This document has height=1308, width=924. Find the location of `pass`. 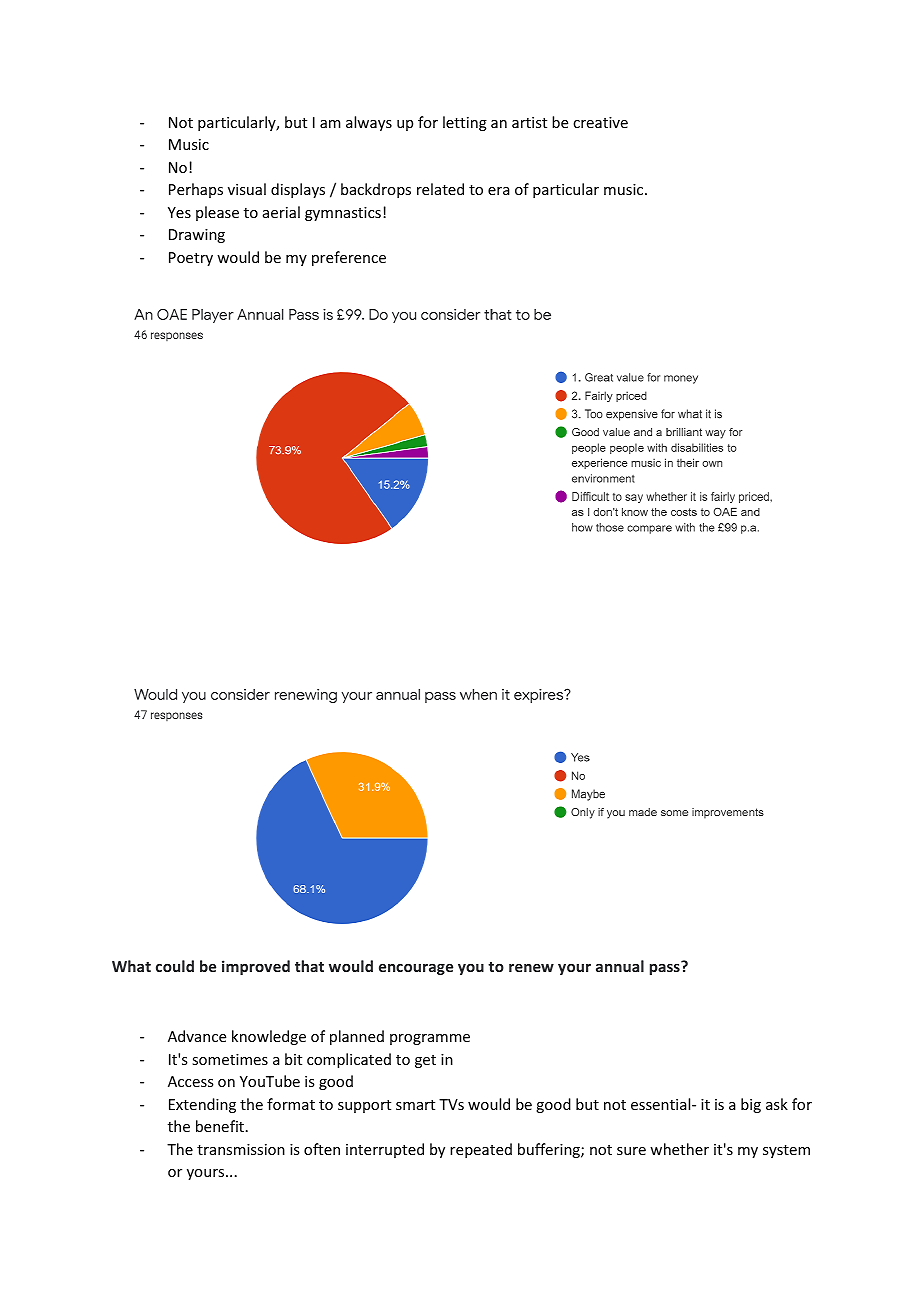

pass is located at coordinates (666, 968).
